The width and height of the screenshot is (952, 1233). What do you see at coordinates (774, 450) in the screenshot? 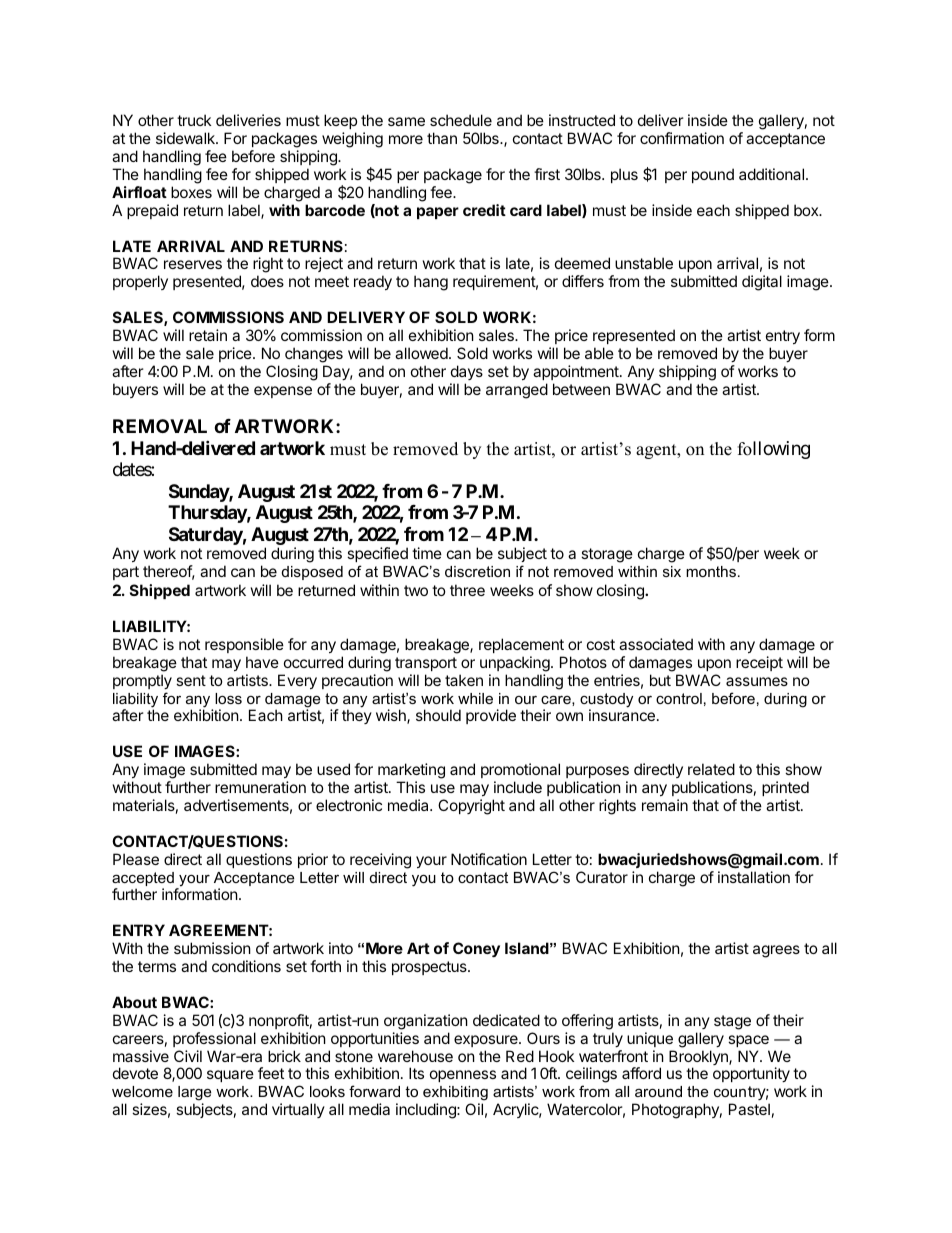
I see `following` at bounding box center [774, 450].
